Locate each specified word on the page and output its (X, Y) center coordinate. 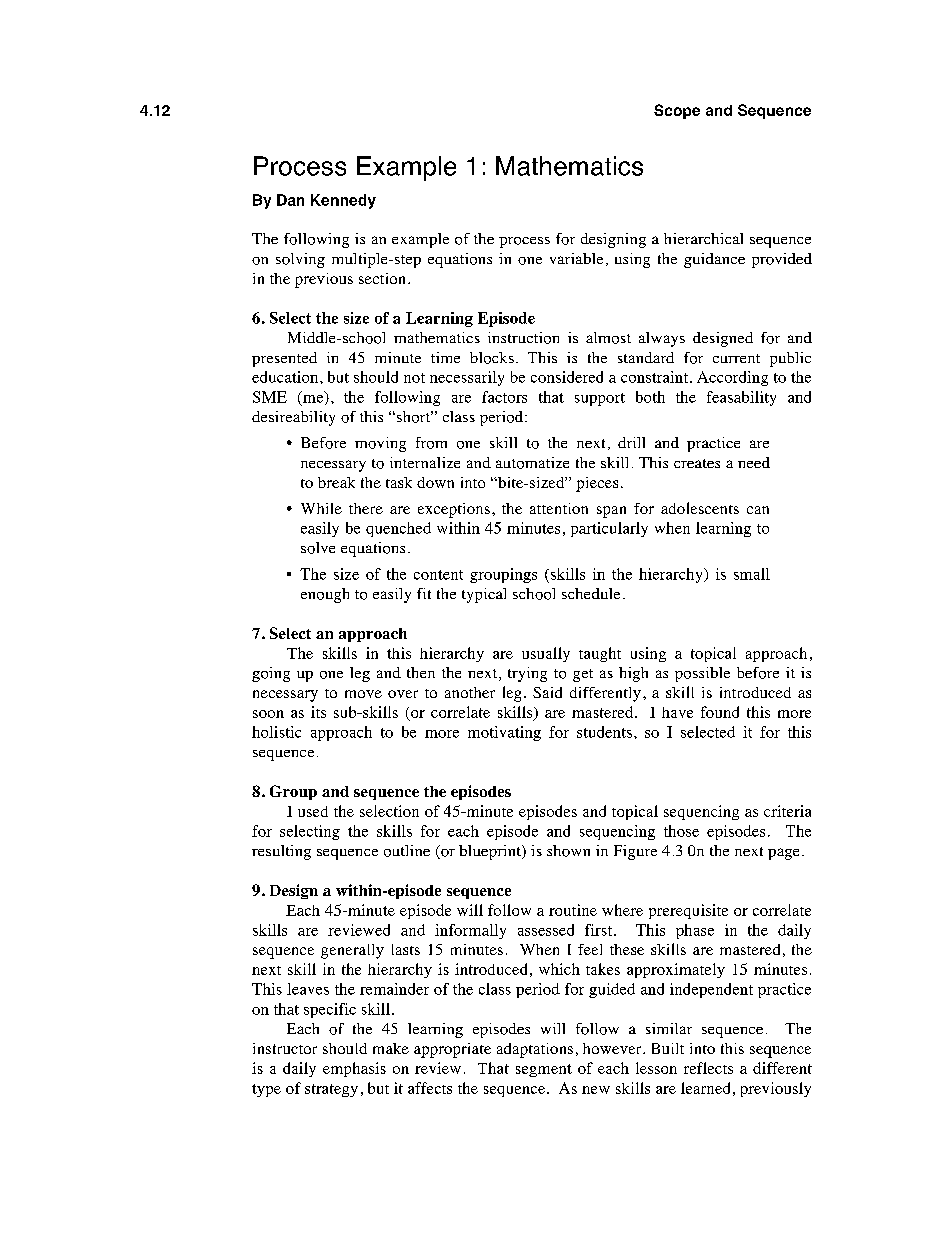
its (318, 712)
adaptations (535, 1050)
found (720, 712)
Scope (677, 111)
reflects (708, 1068)
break (336, 482)
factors (504, 397)
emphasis (354, 1069)
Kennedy (343, 201)
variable (576, 258)
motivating (504, 733)
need (754, 462)
